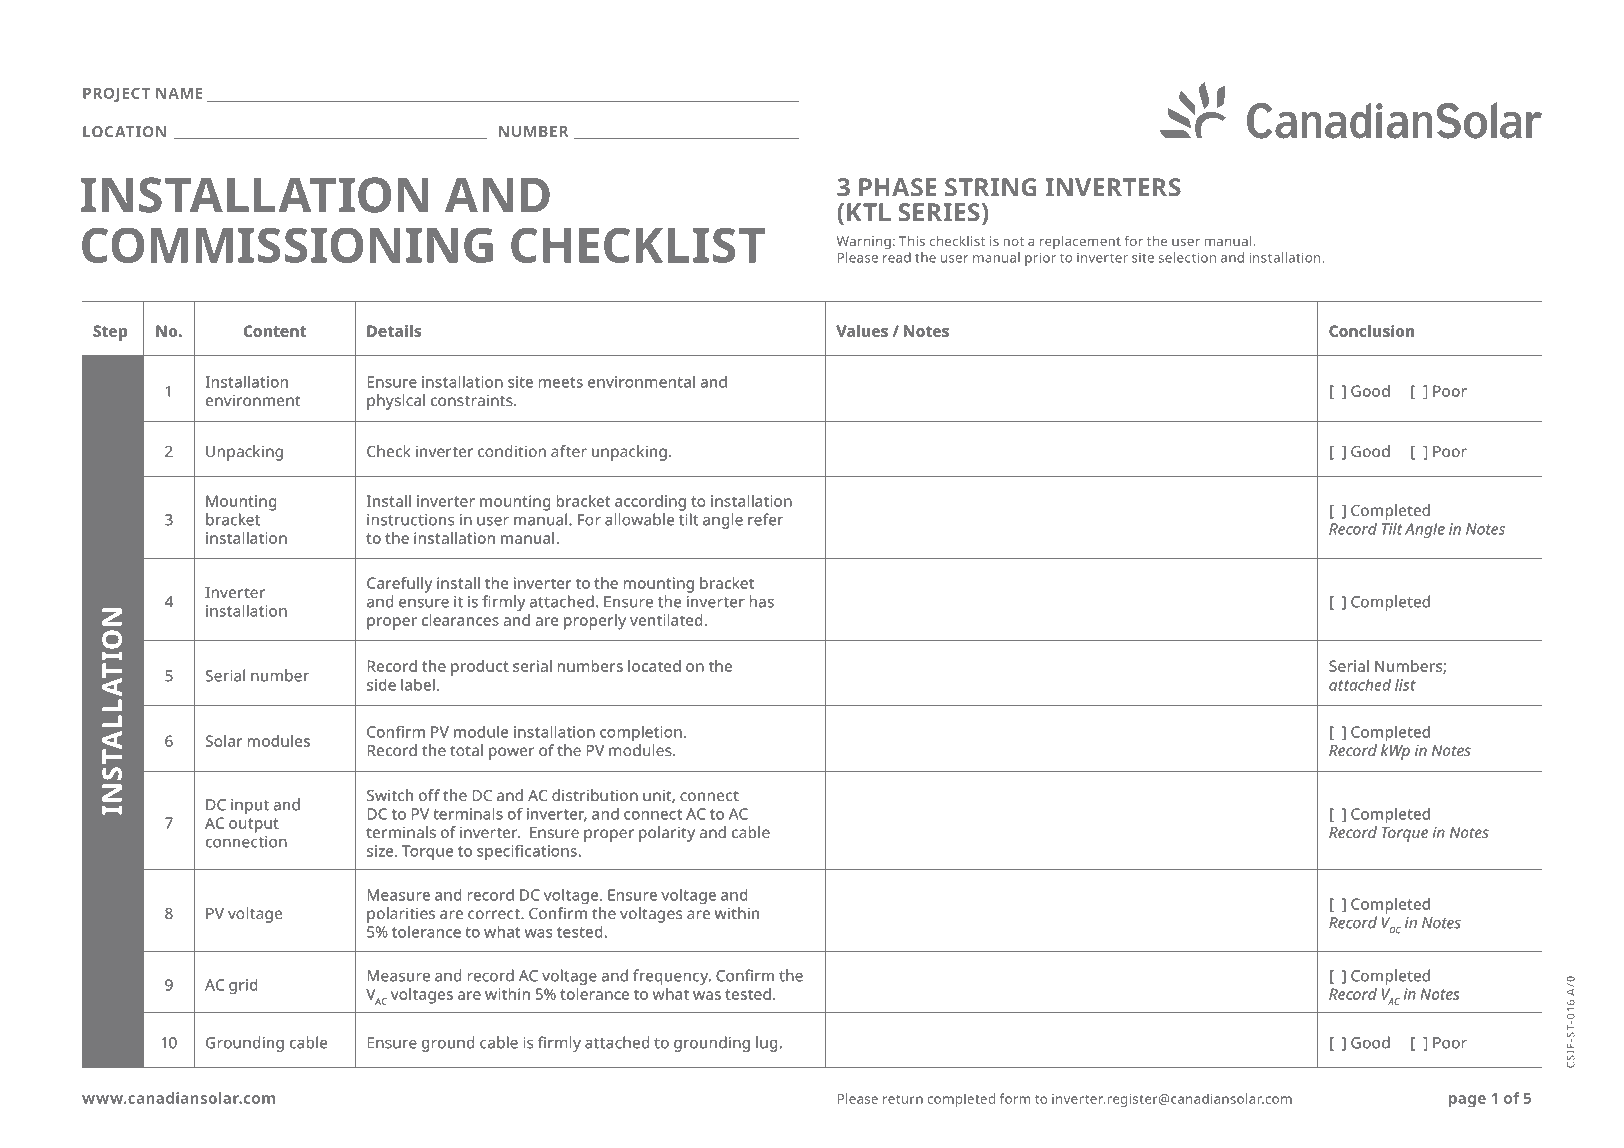  Describe the element at coordinates (991, 187) in the screenshot. I see `STRING` at that location.
